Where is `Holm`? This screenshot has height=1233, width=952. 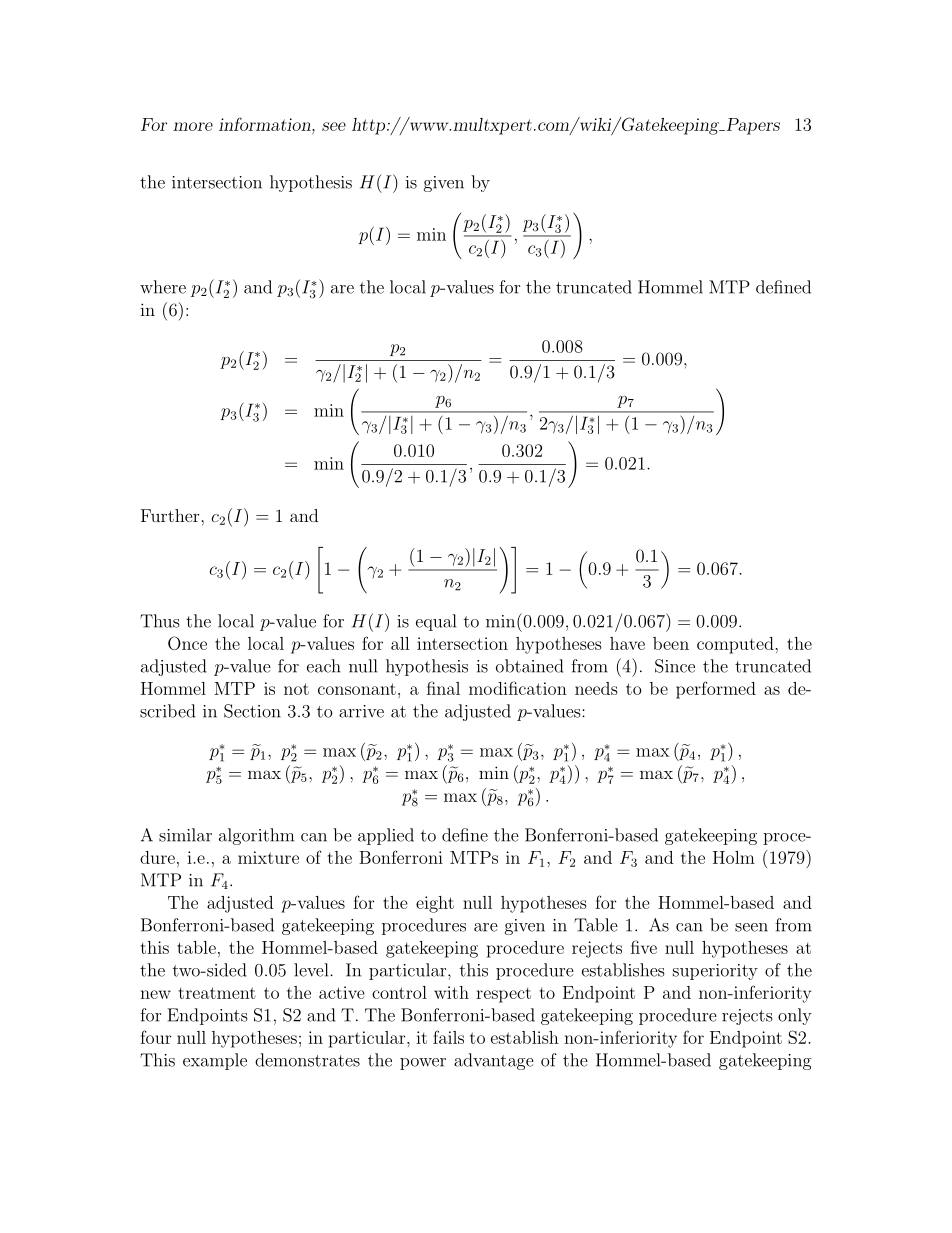 Holm is located at coordinates (734, 857).
